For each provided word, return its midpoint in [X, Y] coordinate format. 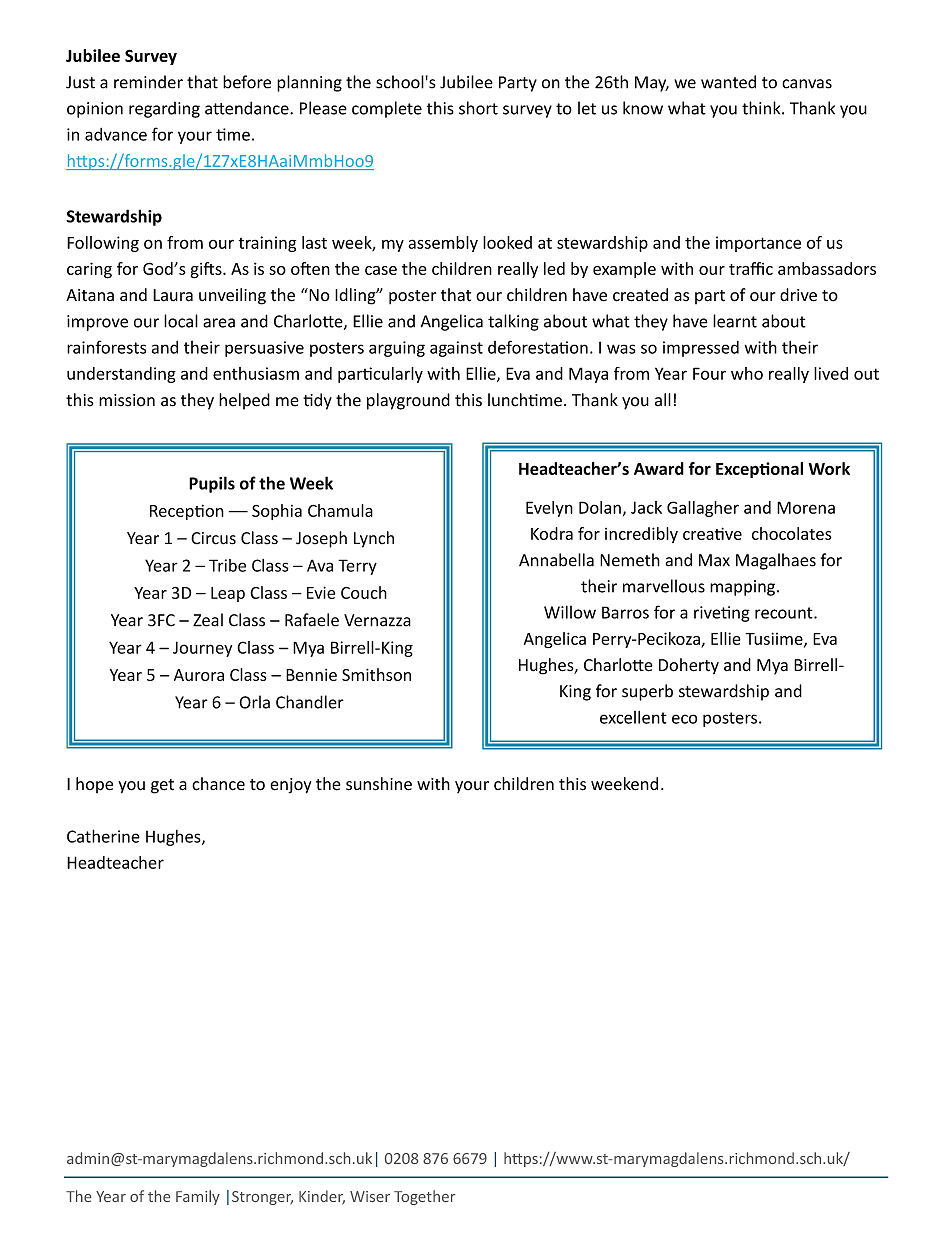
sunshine [379, 784]
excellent [633, 717]
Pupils [212, 484]
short [478, 108]
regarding [164, 110]
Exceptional [759, 470]
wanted [728, 82]
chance [218, 784]
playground [408, 401]
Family [198, 1197]
